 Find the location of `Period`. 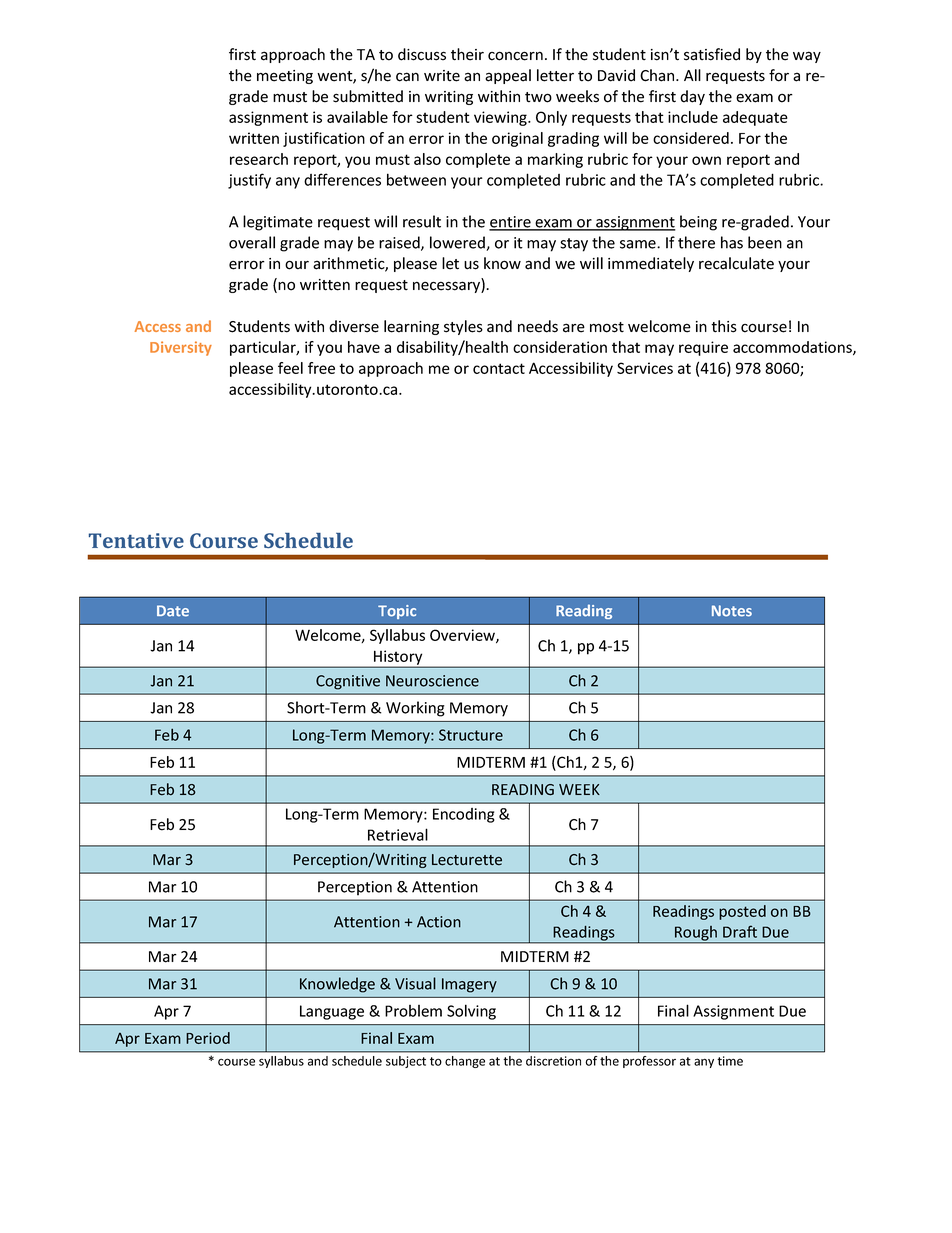

Period is located at coordinates (208, 1038).
